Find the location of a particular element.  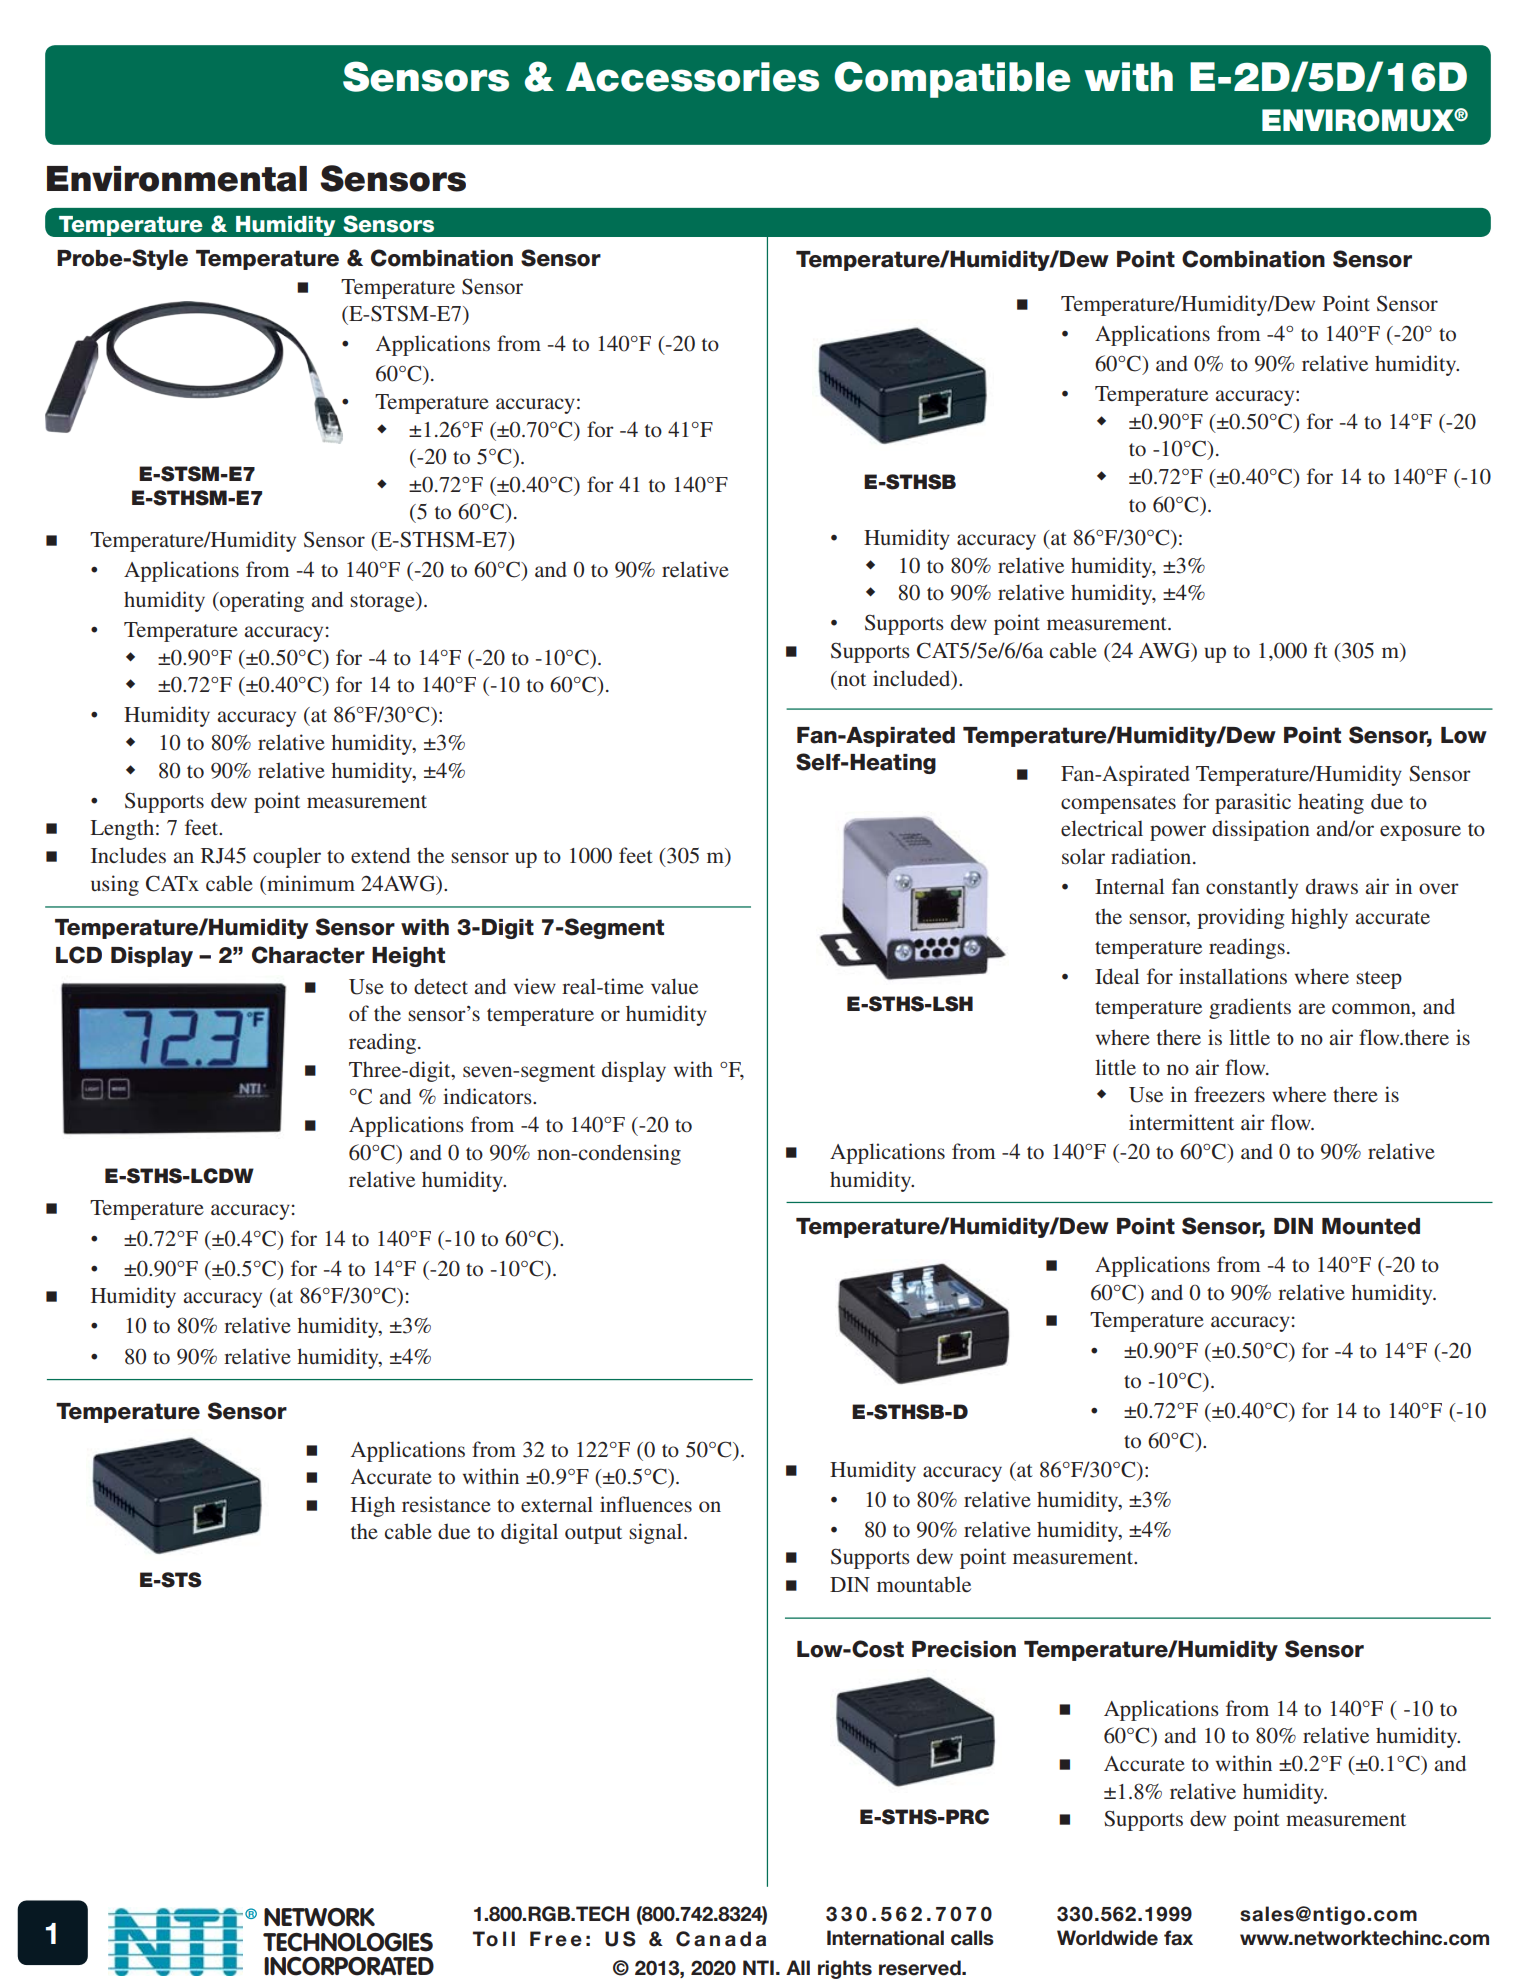

Compatible is located at coordinates (953, 79).
